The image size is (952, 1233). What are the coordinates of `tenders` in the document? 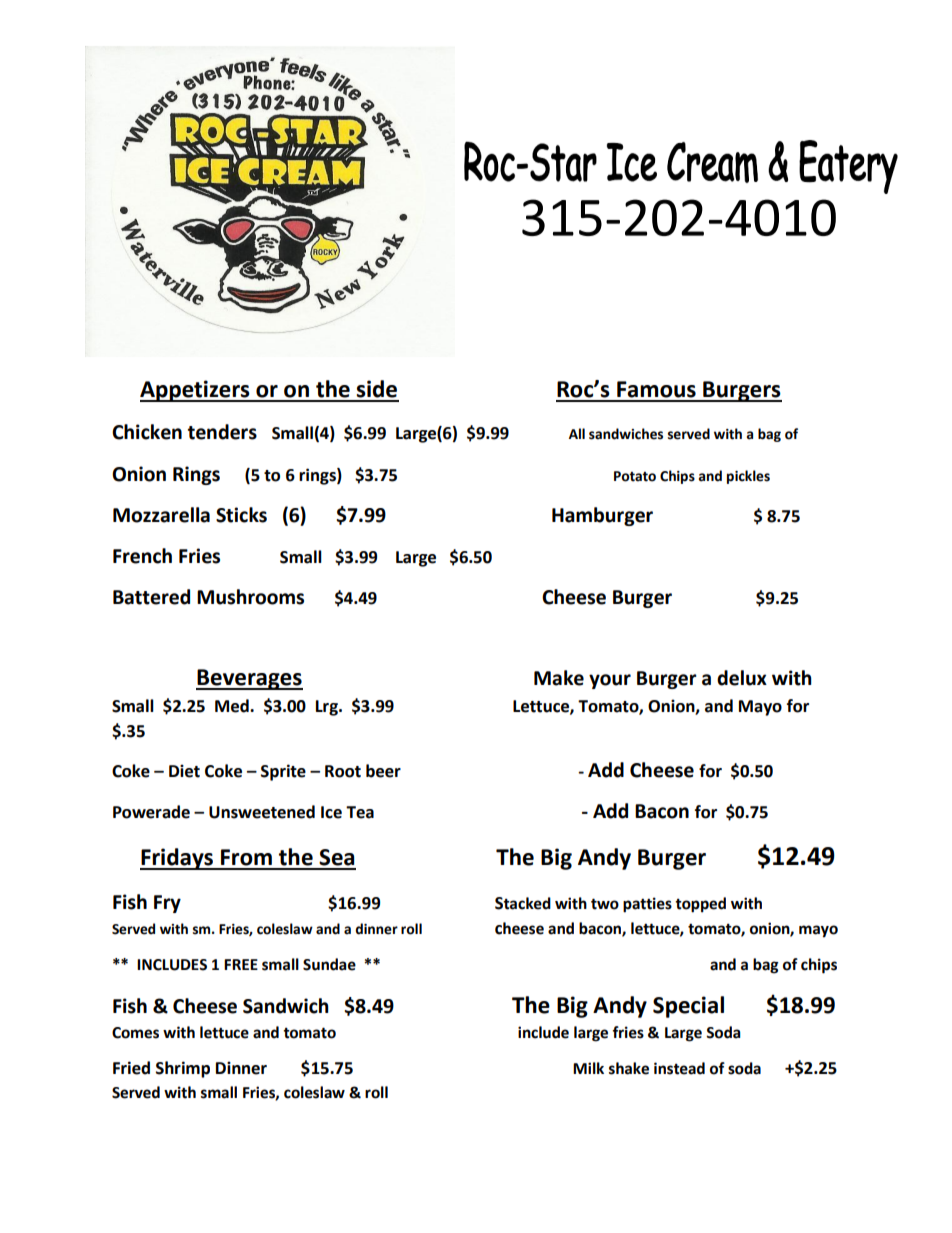 It's located at (222, 432).
